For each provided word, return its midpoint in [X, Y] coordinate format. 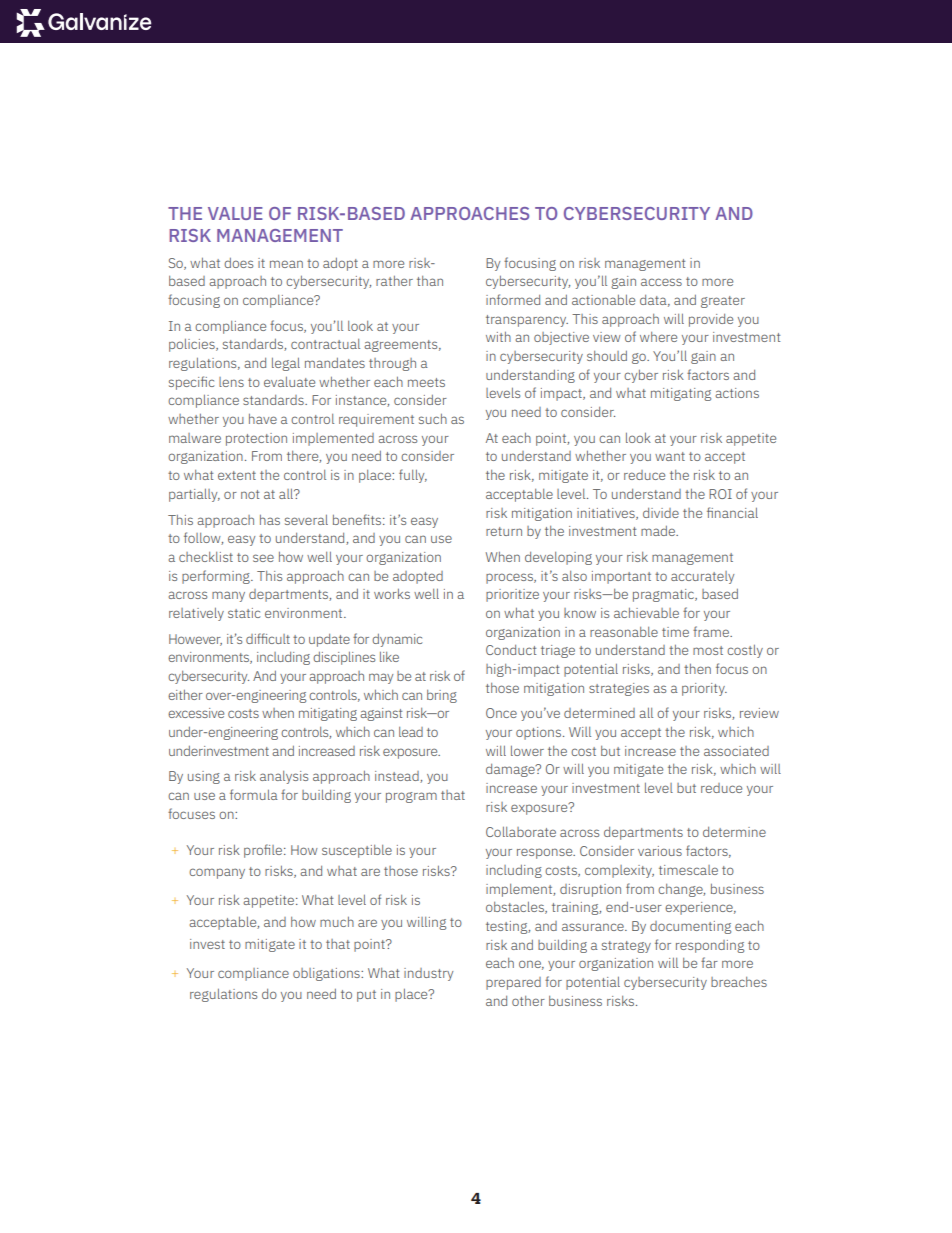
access [661, 282]
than [430, 281]
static [244, 613]
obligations [327, 974]
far [709, 962]
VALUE [235, 213]
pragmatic [664, 595]
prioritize [512, 595]
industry [428, 974]
